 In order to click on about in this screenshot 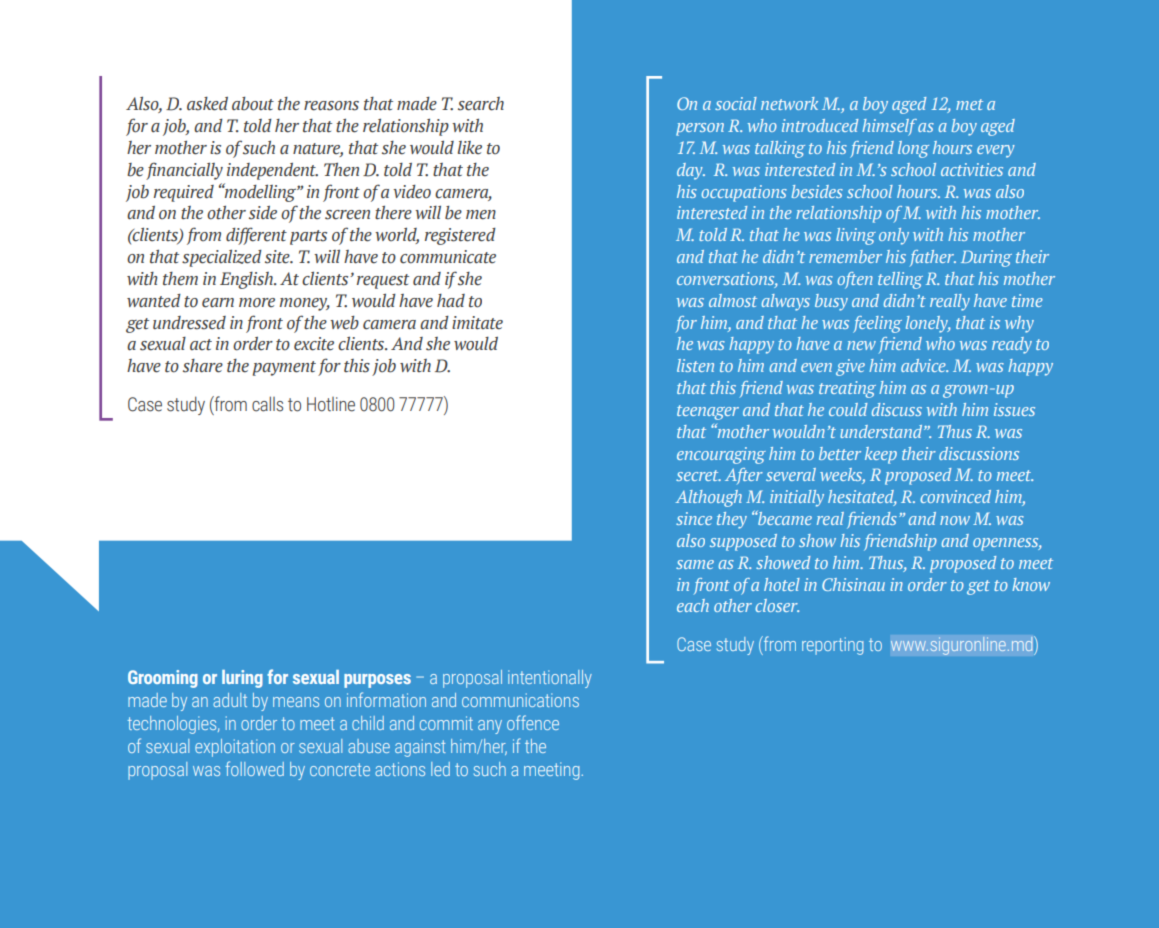, I will do `click(253, 104)`.
